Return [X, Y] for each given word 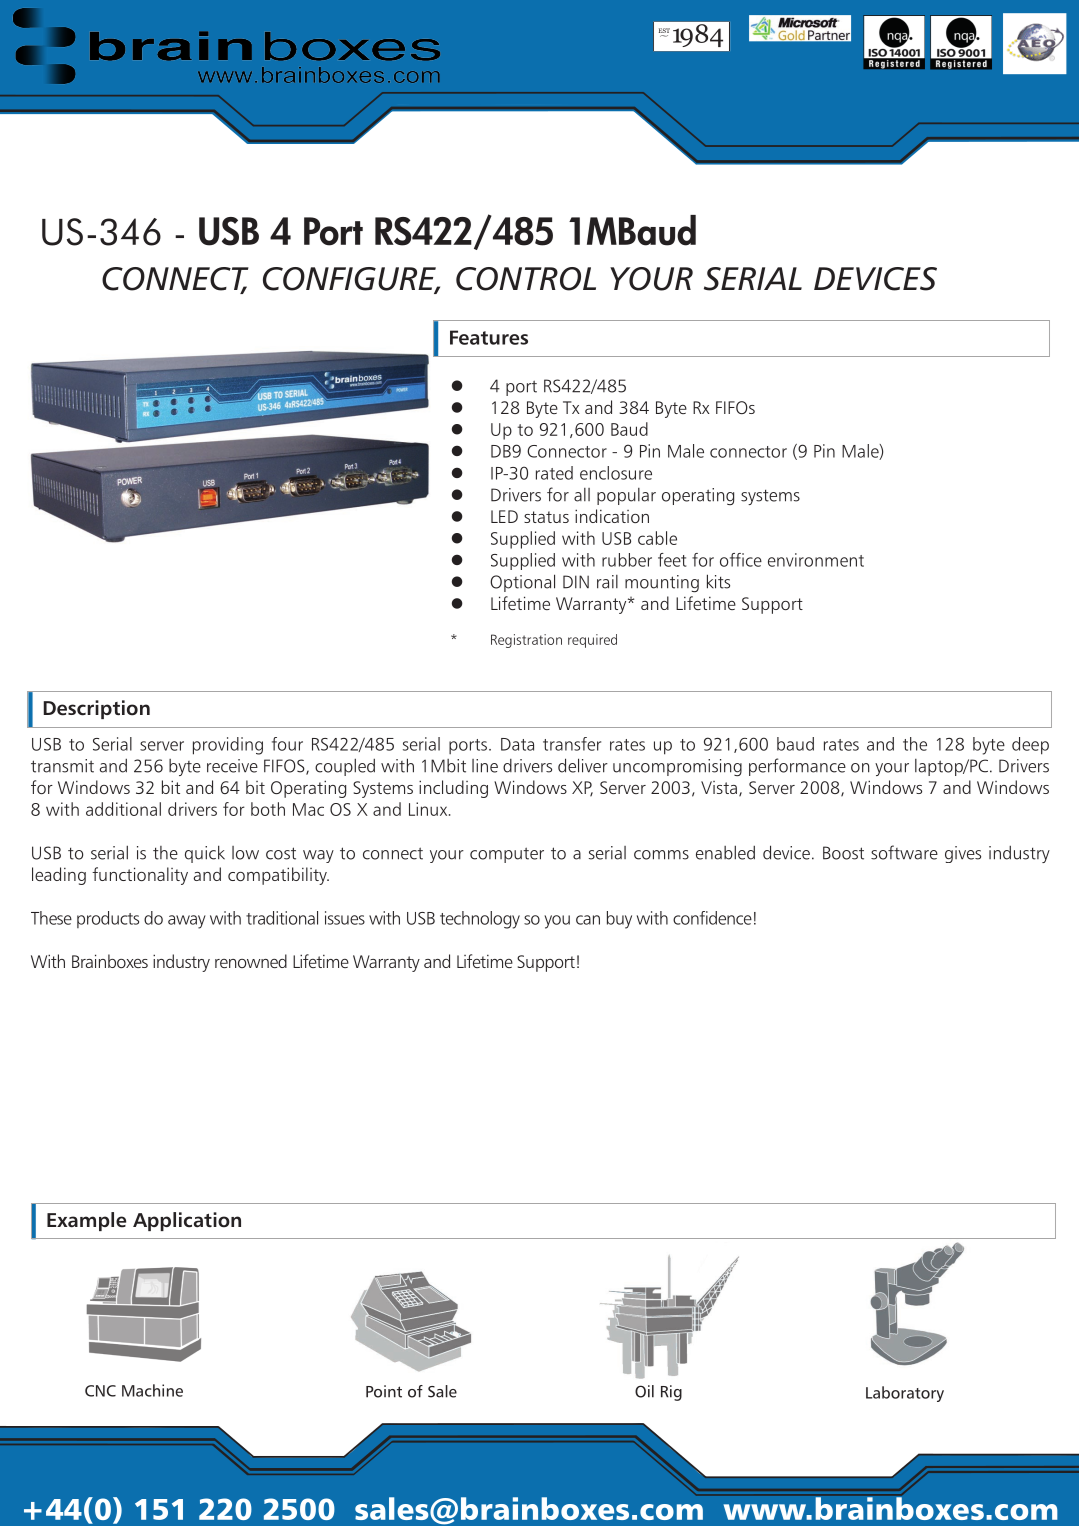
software [904, 852]
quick [205, 854]
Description [96, 709]
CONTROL [526, 279]
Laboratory [905, 1394]
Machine [152, 1390]
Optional [522, 583]
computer [507, 855]
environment [816, 560]
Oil [644, 1391]
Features [489, 337]
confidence [712, 918]
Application [187, 1221]
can [588, 920]
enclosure [616, 473]
